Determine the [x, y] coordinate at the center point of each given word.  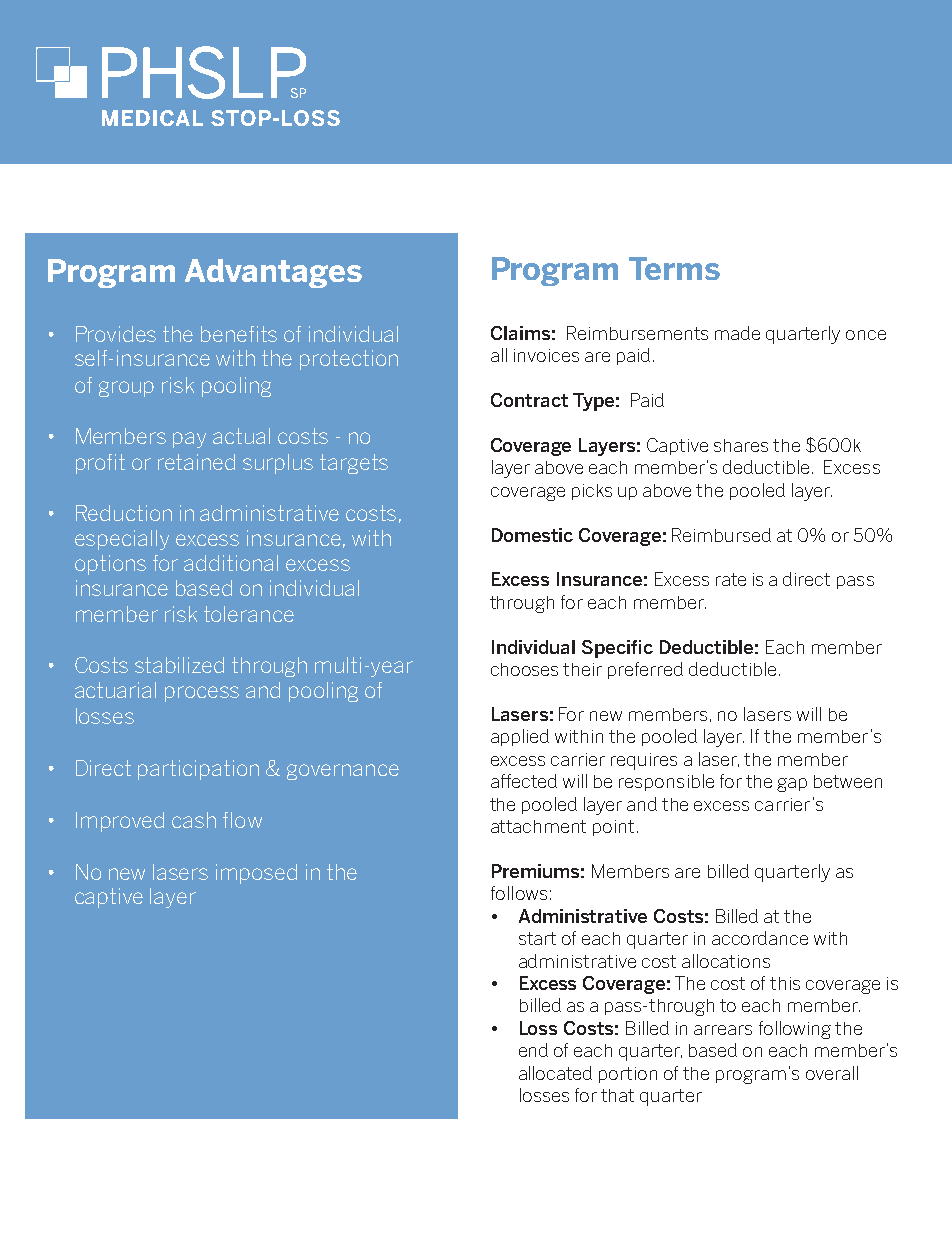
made [737, 333]
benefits [239, 334]
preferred [645, 670]
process [202, 694]
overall [832, 1073]
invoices [546, 355]
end [533, 1050]
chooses [524, 669]
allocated [555, 1073]
